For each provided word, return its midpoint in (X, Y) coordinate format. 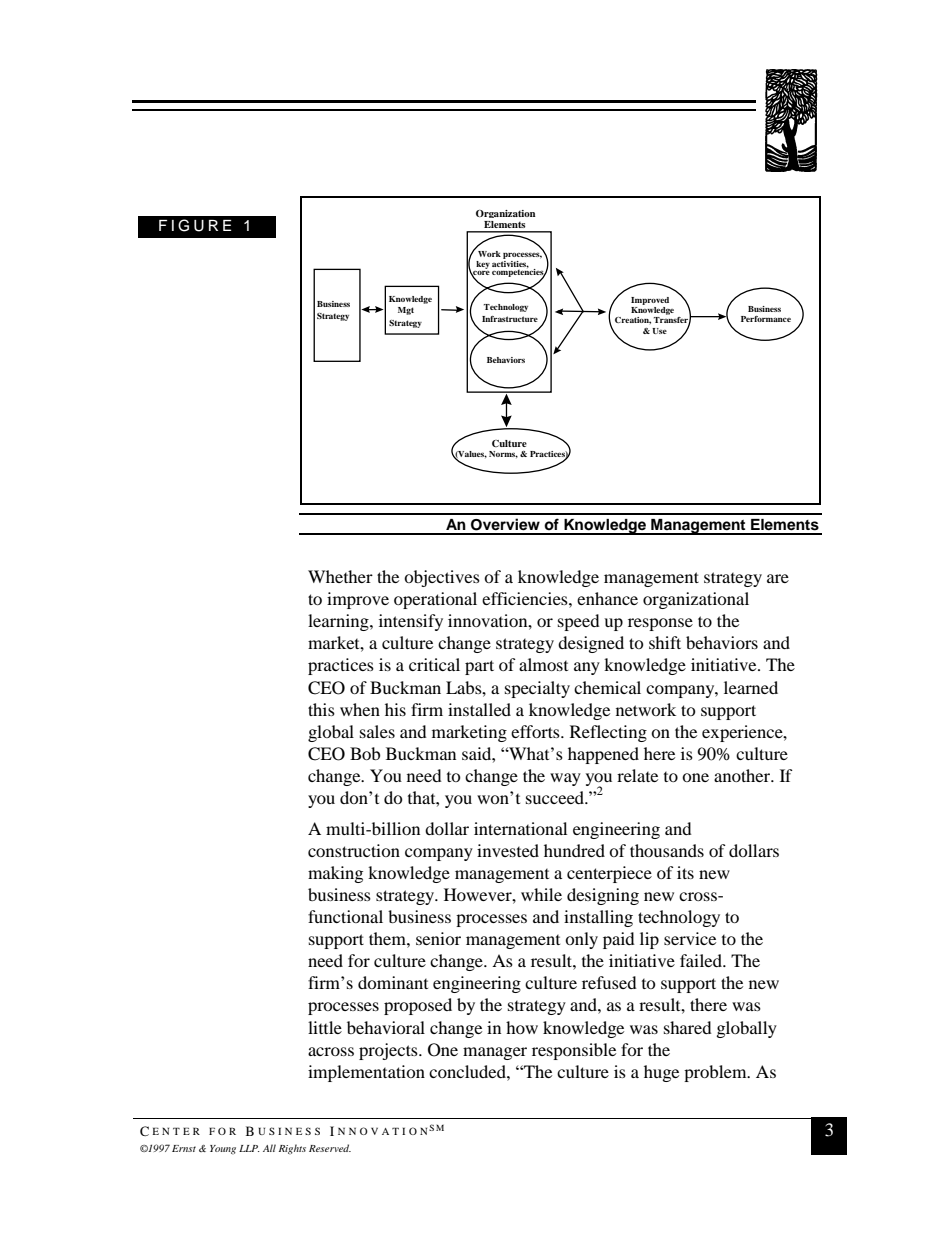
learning (339, 622)
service (690, 938)
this (321, 709)
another (743, 775)
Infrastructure (510, 319)
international (520, 828)
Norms (503, 454)
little (325, 1027)
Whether (340, 576)
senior (438, 938)
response (660, 624)
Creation (633, 320)
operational (435, 600)
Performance (766, 319)
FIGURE (195, 225)
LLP (249, 1148)
